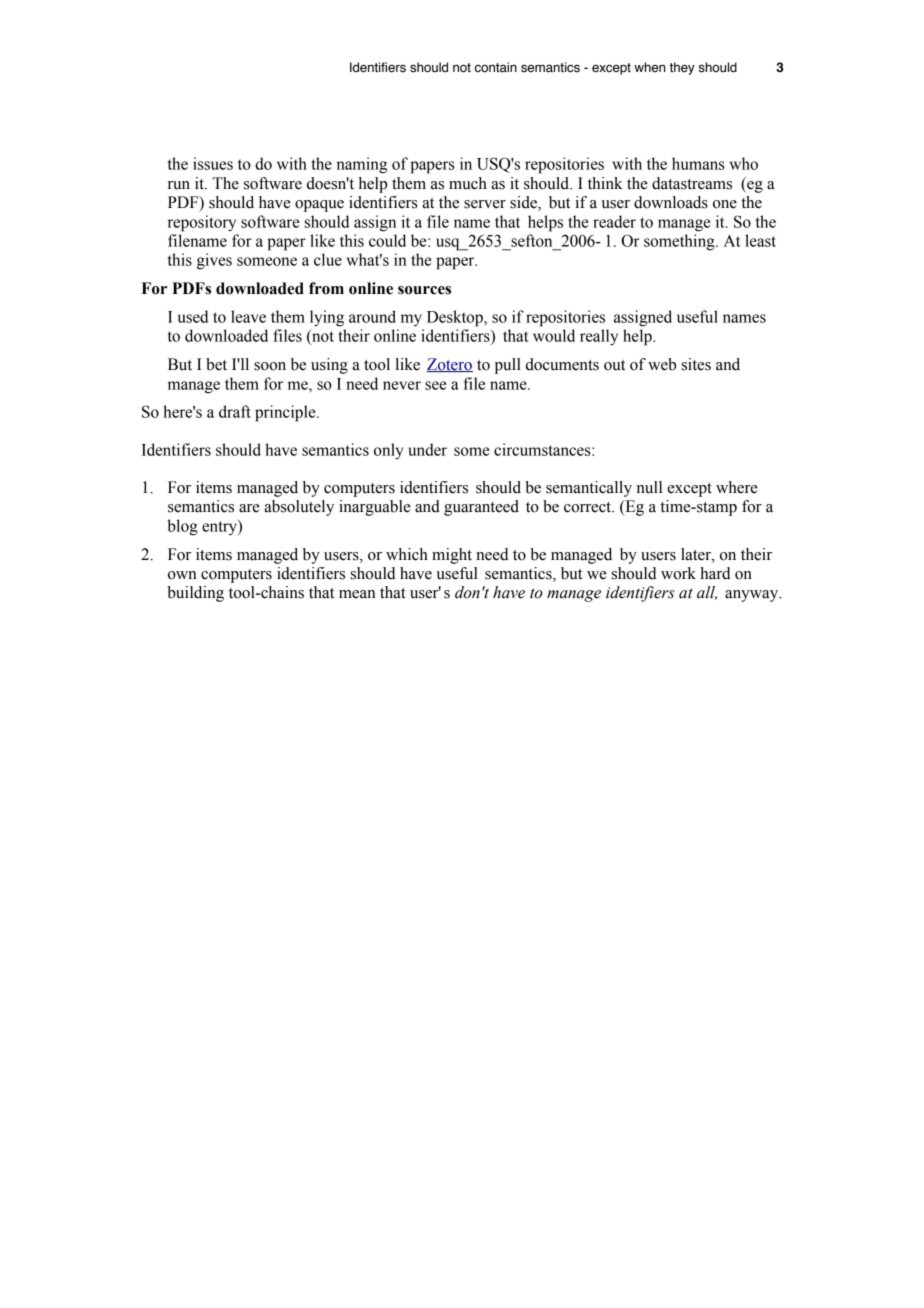 The width and height of the screenshot is (924, 1308). I want to click on contain, so click(496, 67).
